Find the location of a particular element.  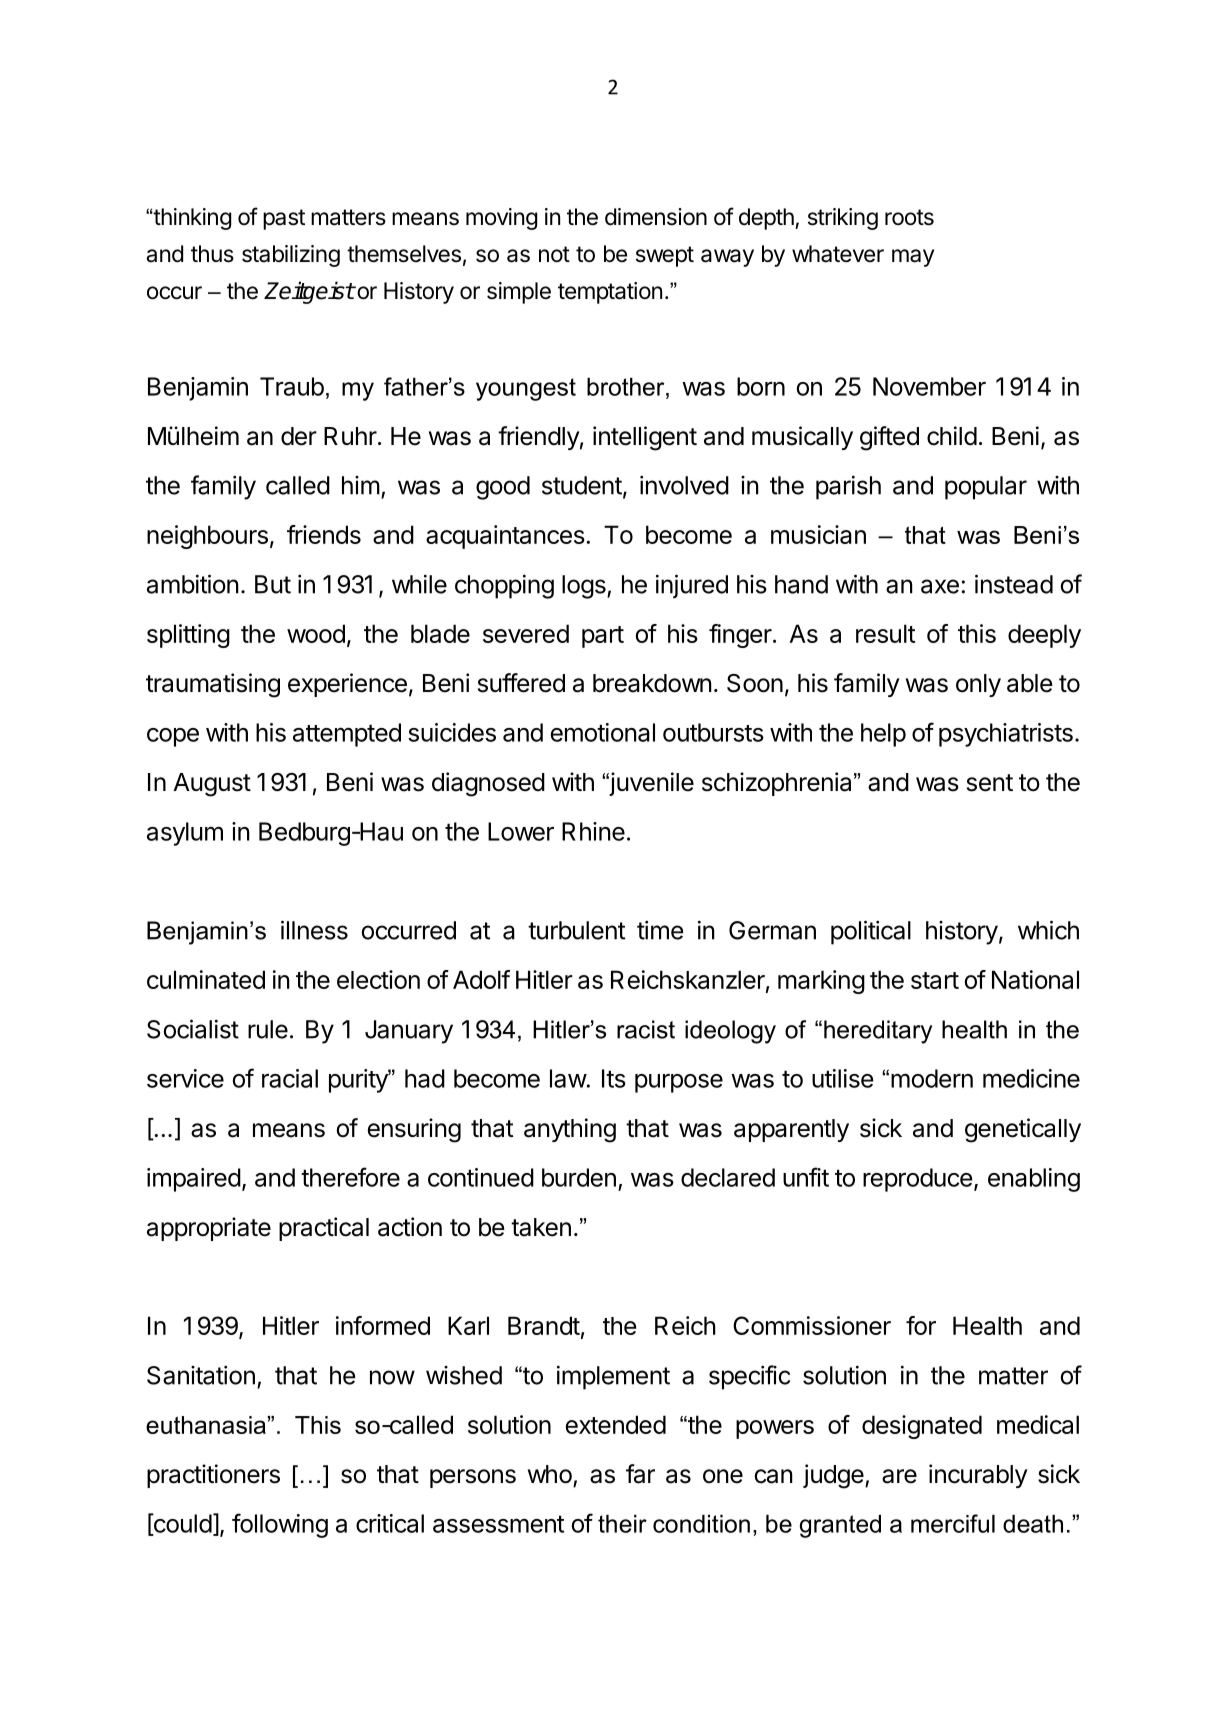

reproduce is located at coordinates (917, 1180).
